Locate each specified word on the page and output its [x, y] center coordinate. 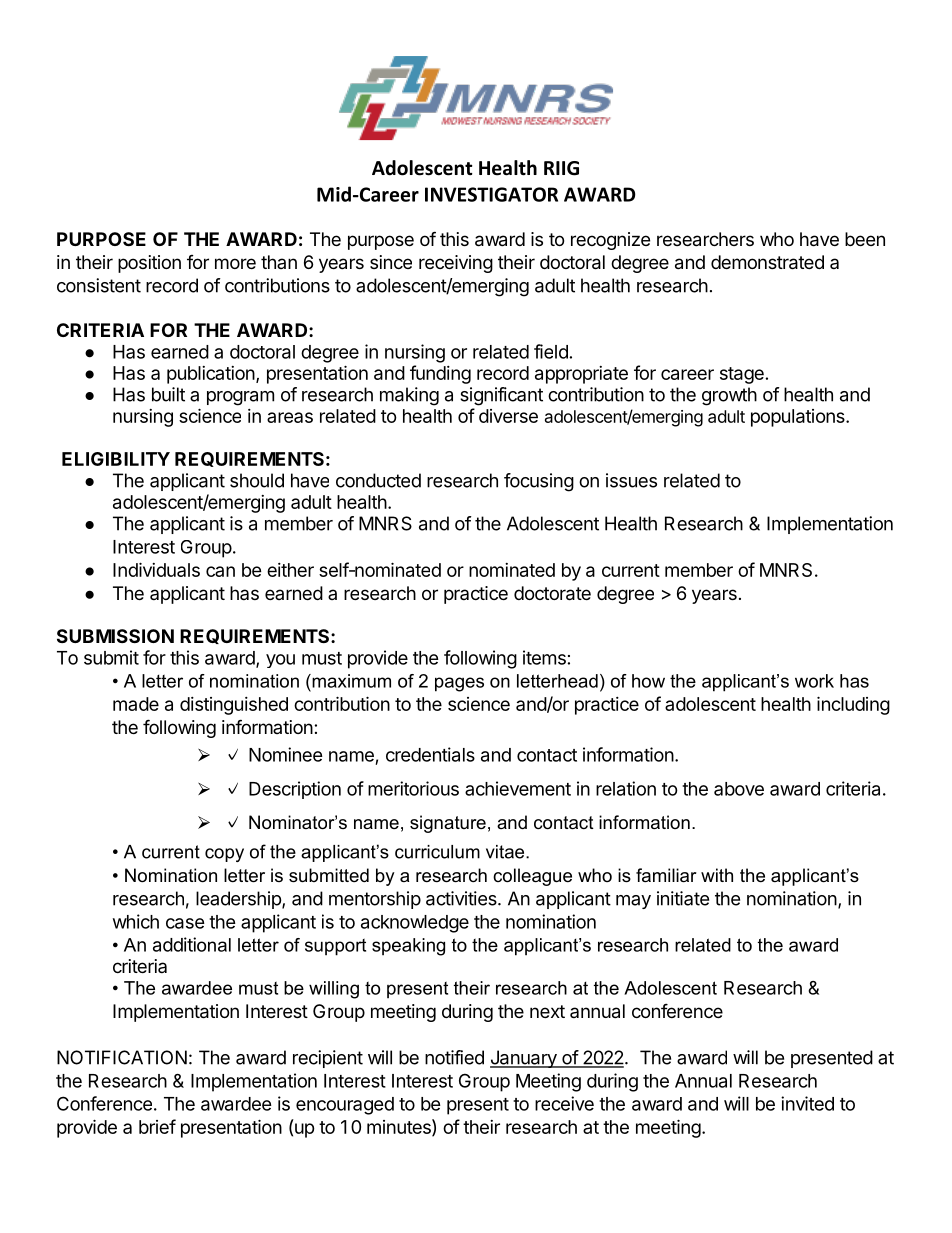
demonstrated [767, 262]
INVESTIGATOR [491, 194]
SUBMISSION [115, 636]
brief [157, 1126]
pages [459, 684]
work [814, 681]
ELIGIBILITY [116, 459]
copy [224, 855]
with [717, 875]
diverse [508, 416]
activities [462, 898]
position [149, 264]
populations [799, 418]
